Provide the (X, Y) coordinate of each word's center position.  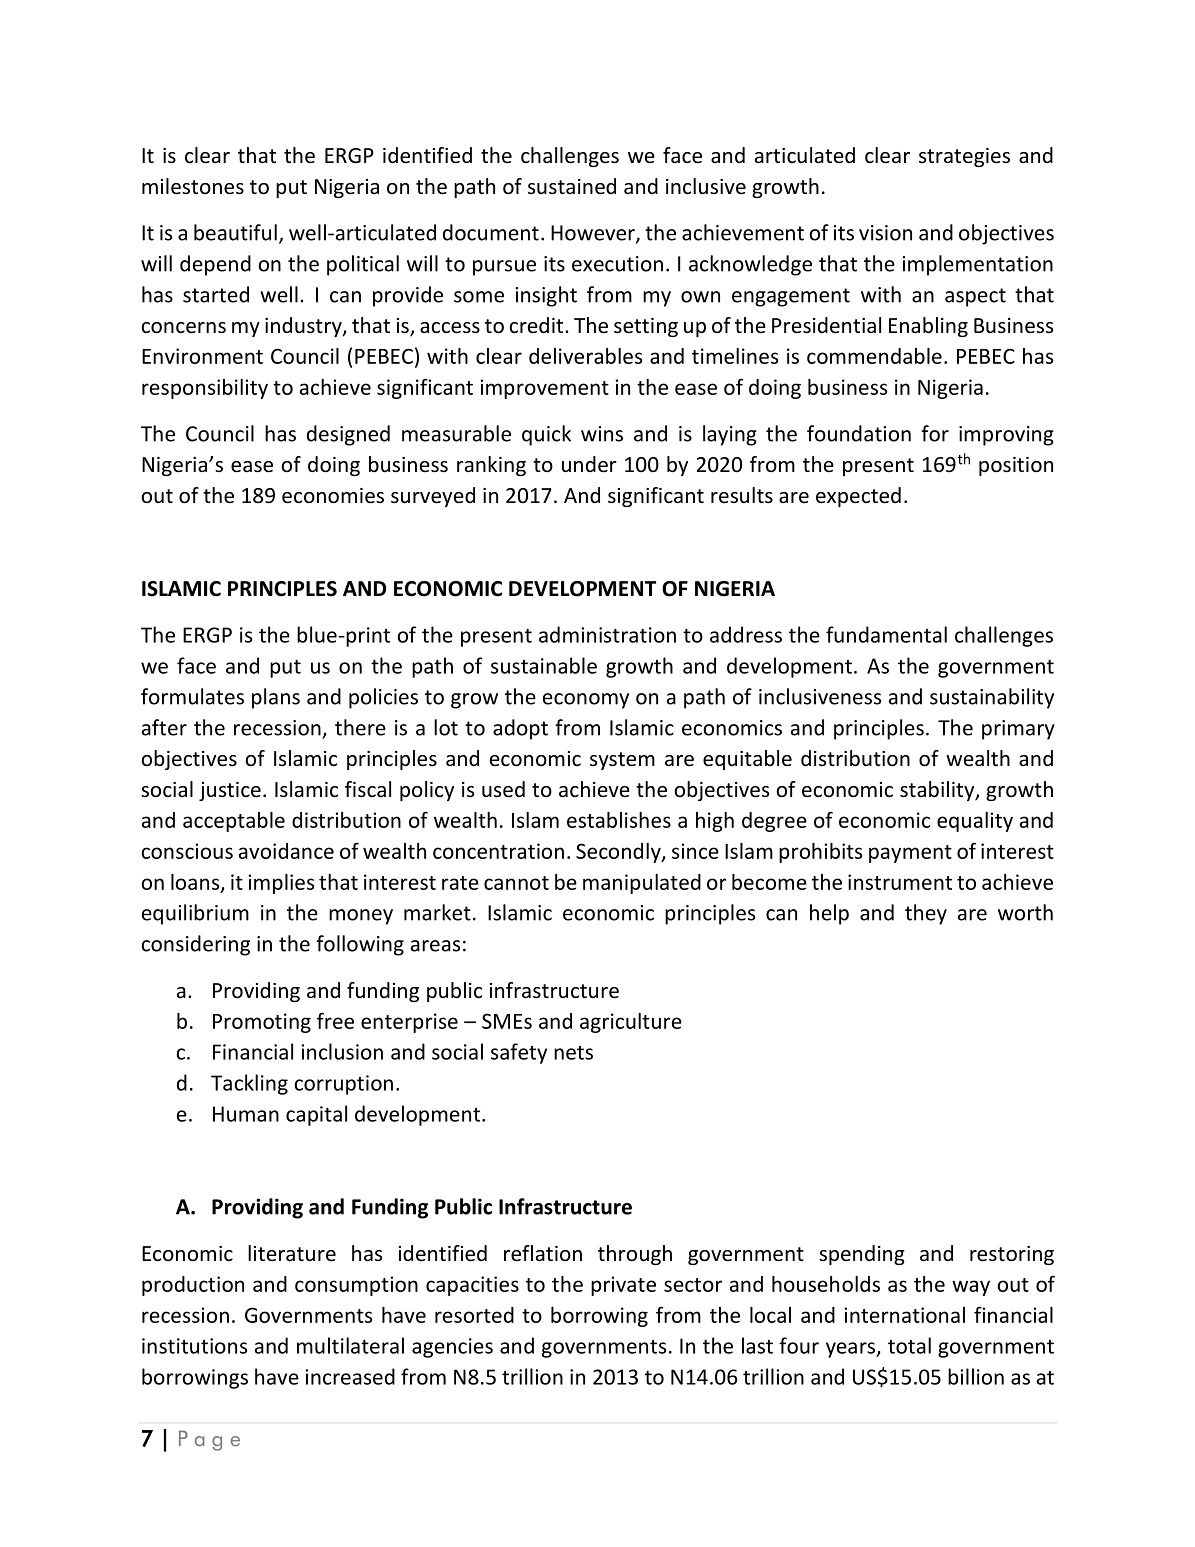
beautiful (235, 232)
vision (885, 233)
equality (975, 822)
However (594, 234)
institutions (194, 1346)
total (909, 1345)
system (622, 761)
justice (230, 791)
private (623, 1286)
